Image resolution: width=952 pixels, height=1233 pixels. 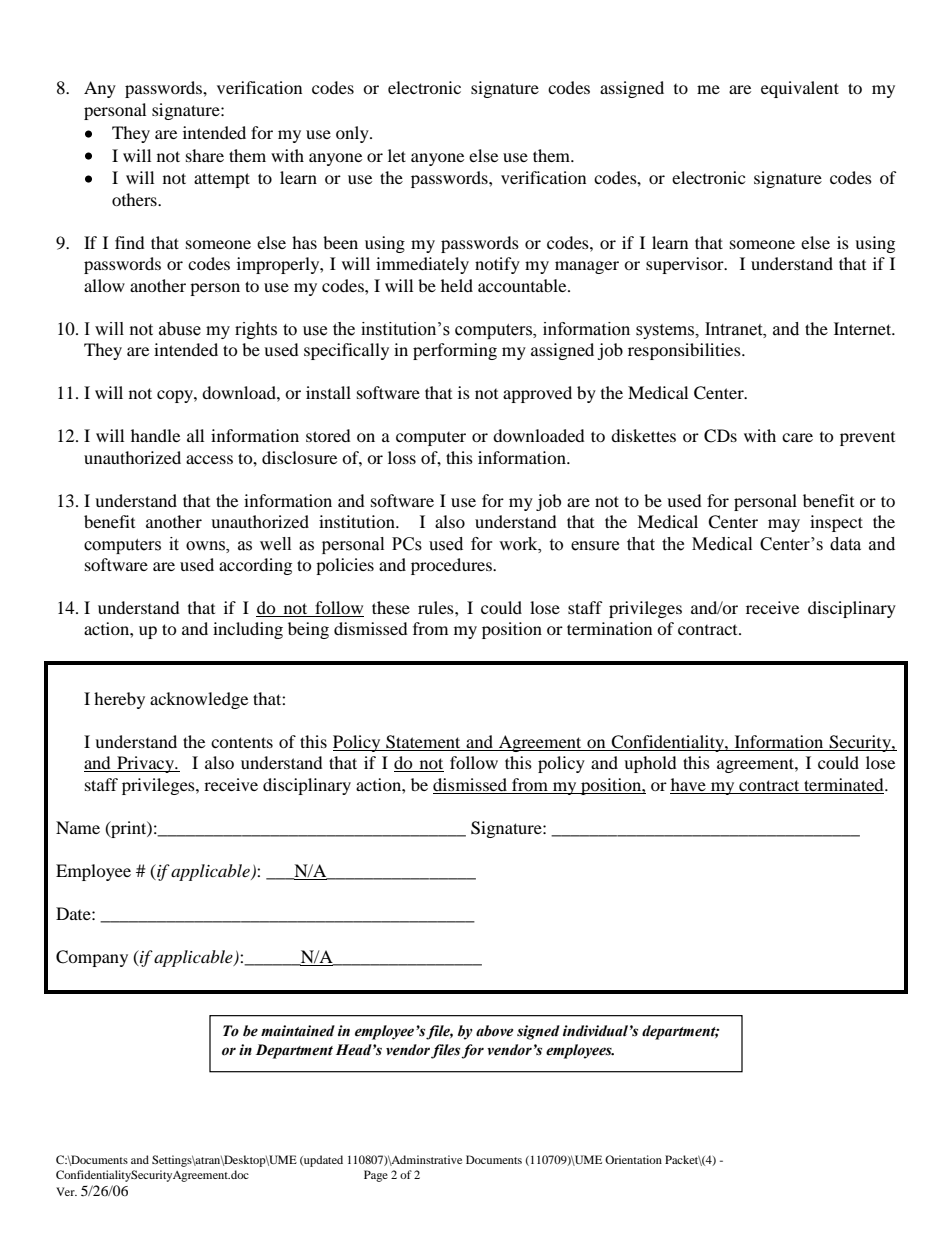 What do you see at coordinates (376, 1176) in the document?
I see `Page` at bounding box center [376, 1176].
